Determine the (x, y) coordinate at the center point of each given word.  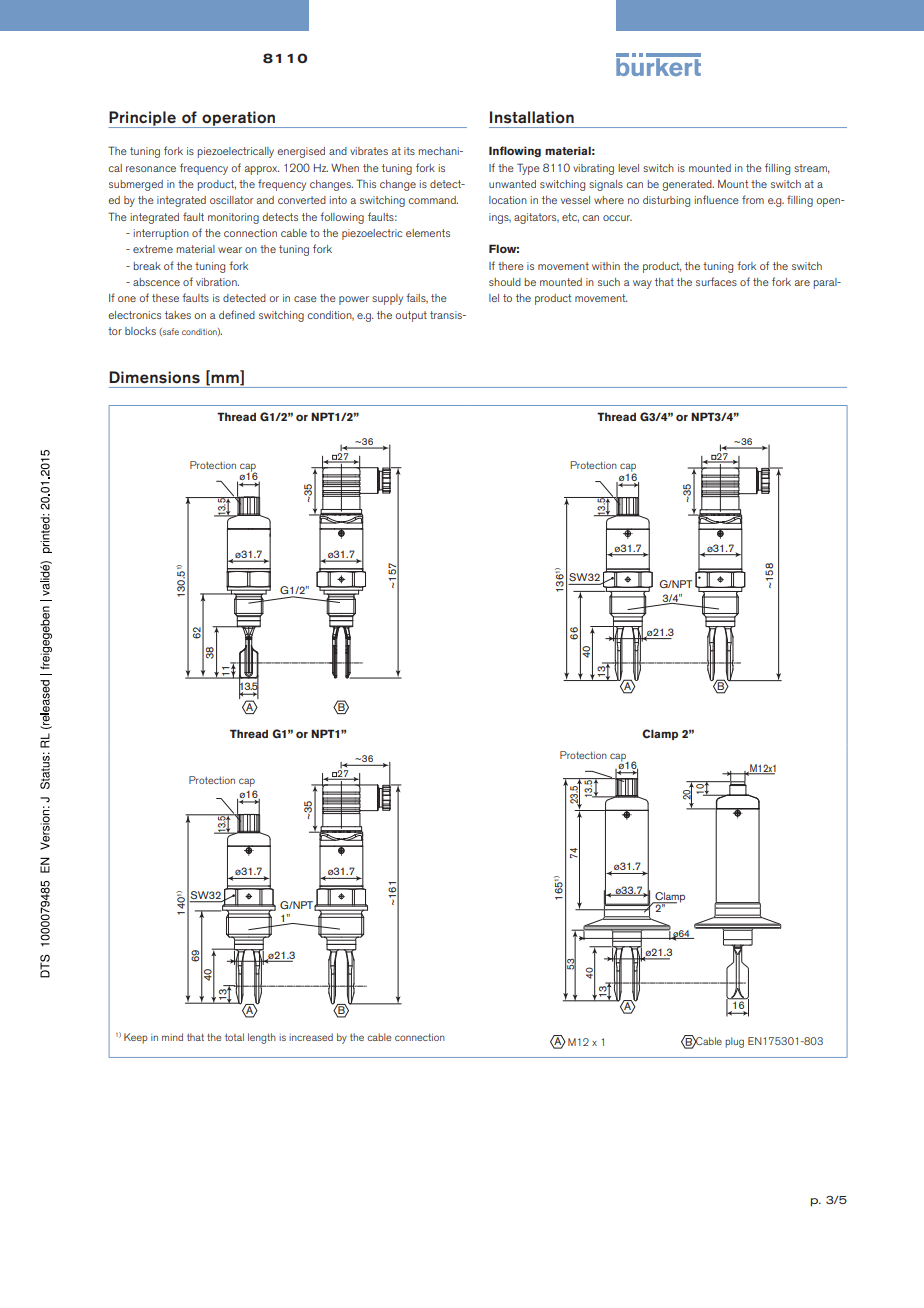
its (409, 151)
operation (239, 119)
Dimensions (154, 377)
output (411, 316)
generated (688, 185)
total (234, 1037)
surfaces (716, 281)
